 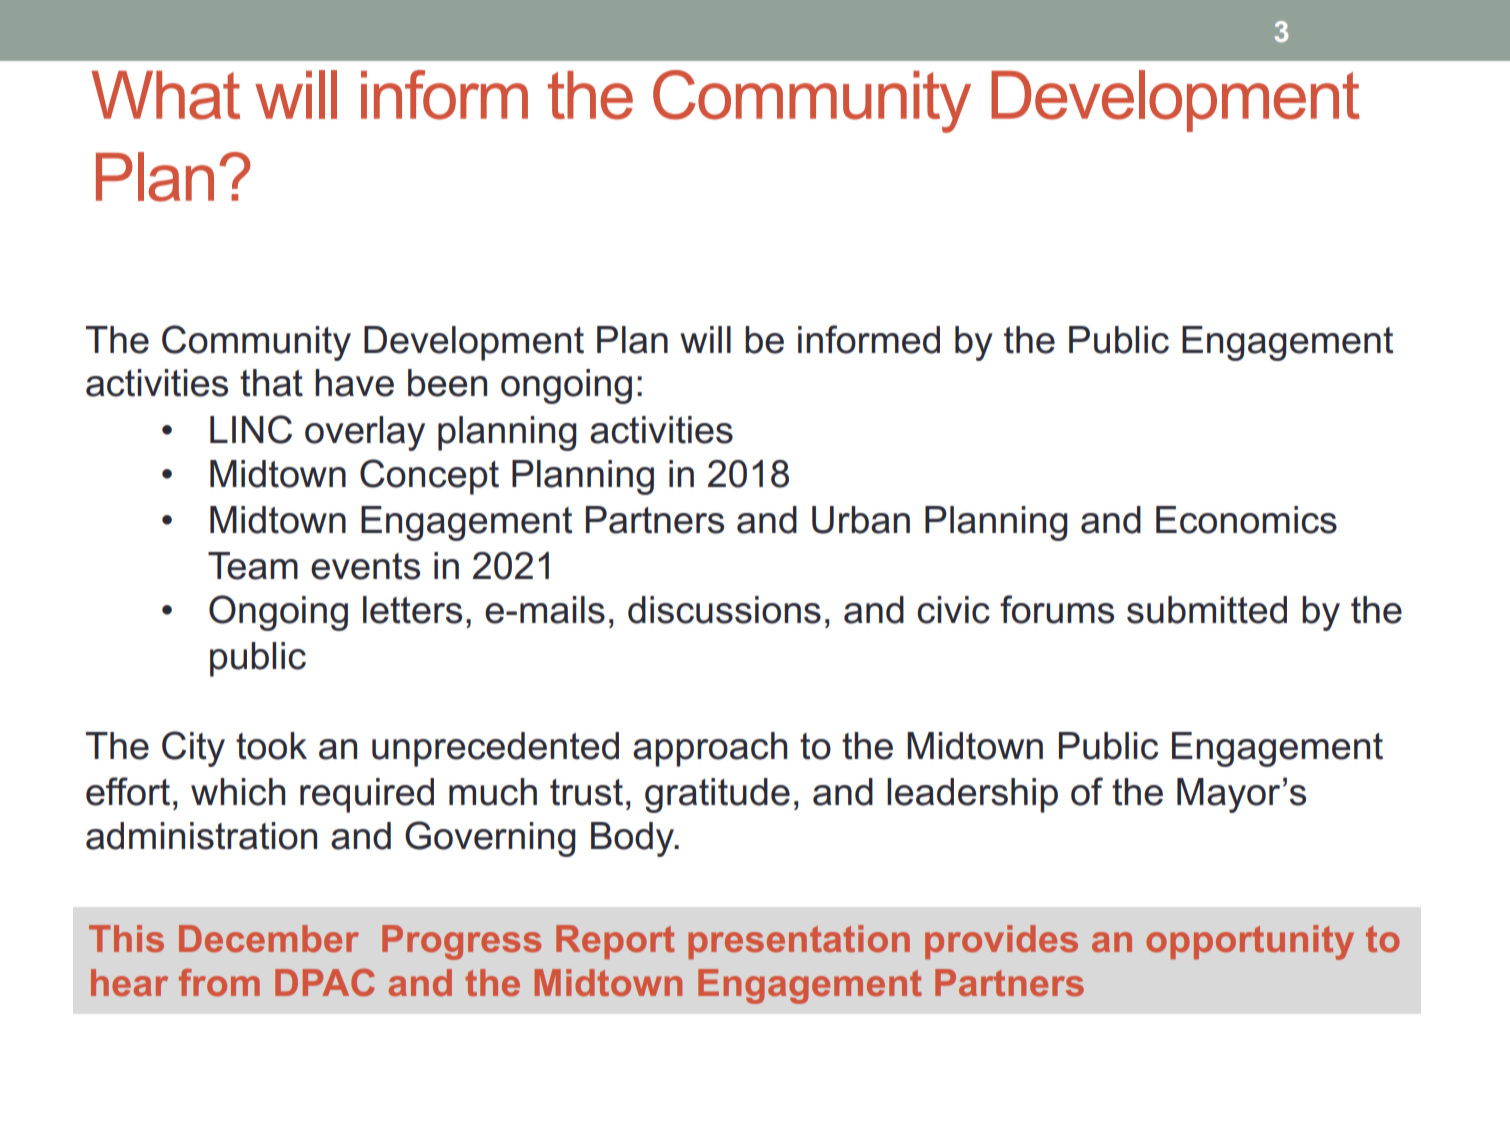 What do you see at coordinates (861, 520) in the page?
I see `Urban` at bounding box center [861, 520].
